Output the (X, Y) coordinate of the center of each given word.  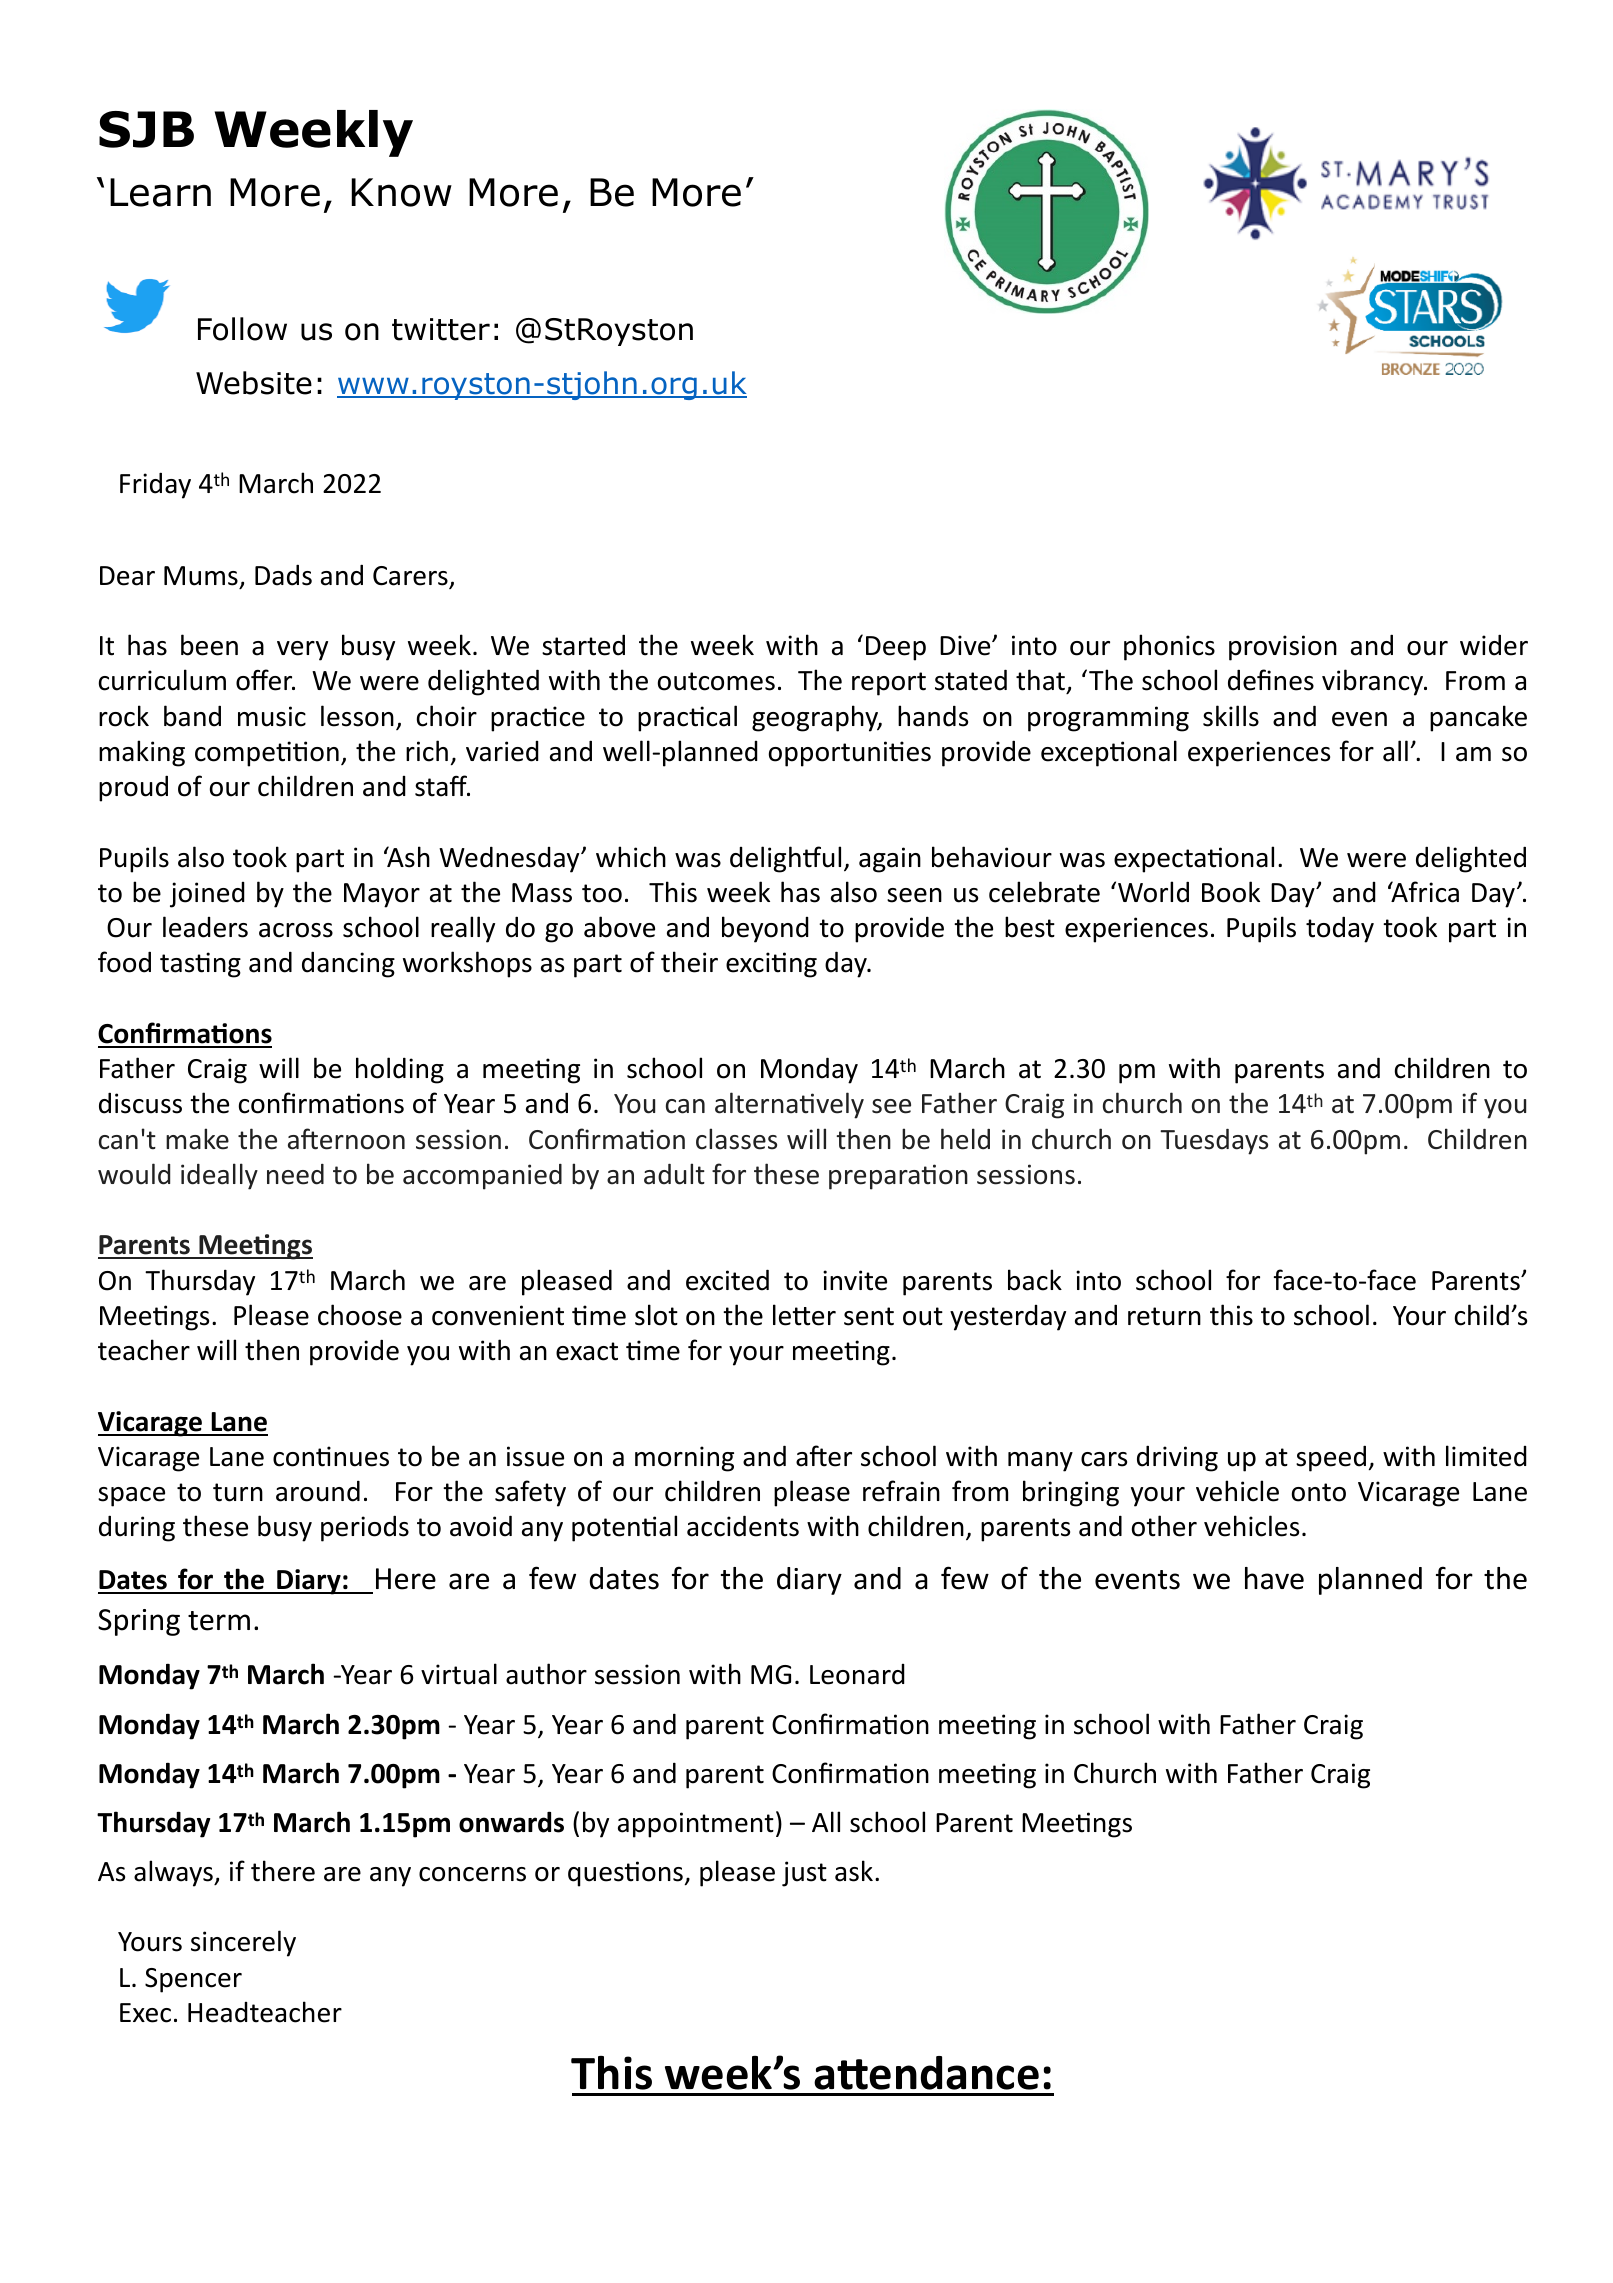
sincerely (243, 1943)
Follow (242, 329)
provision (1283, 648)
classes (736, 1139)
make (197, 1139)
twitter (441, 329)
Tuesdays (1214, 1142)
